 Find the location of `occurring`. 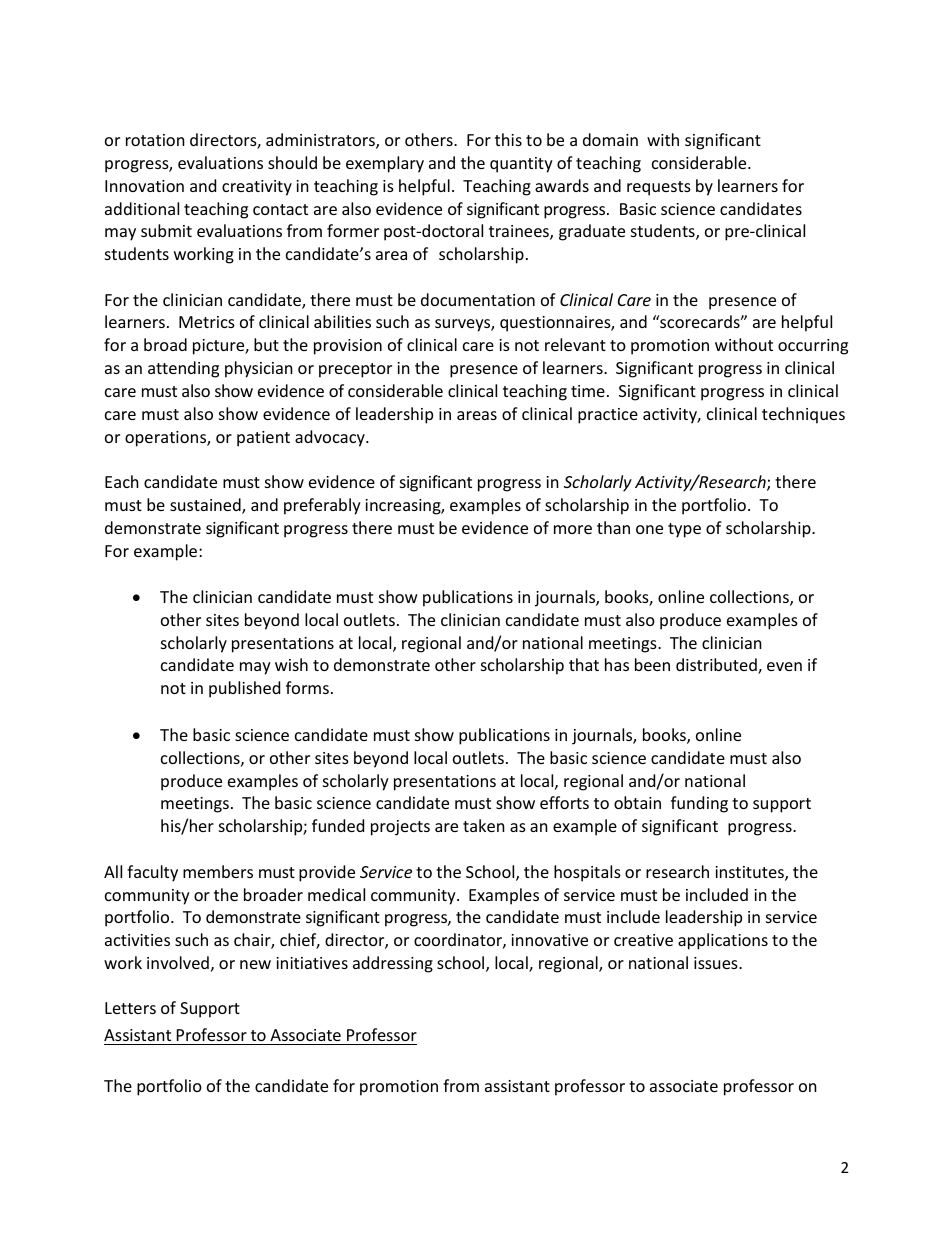

occurring is located at coordinates (813, 347).
